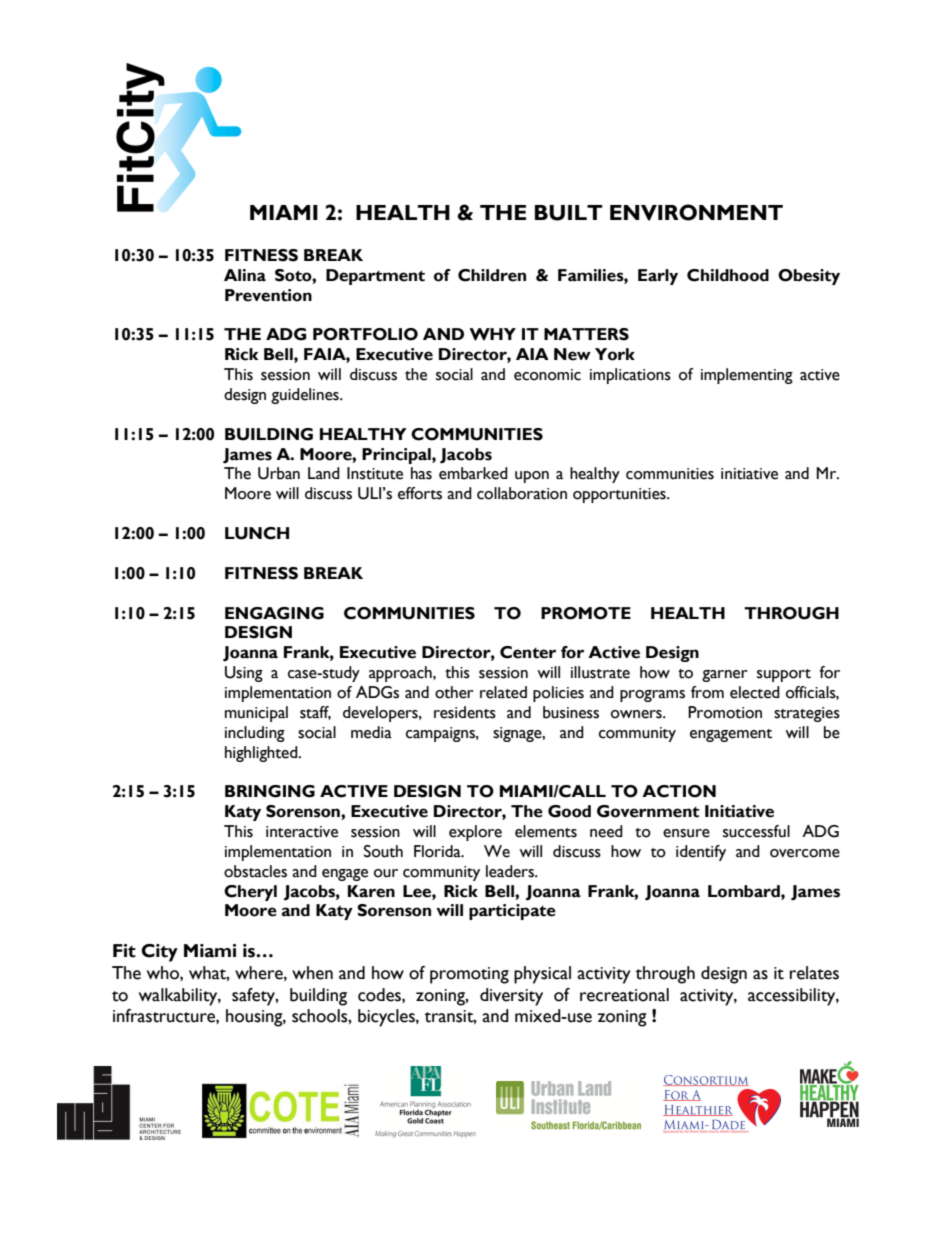 The height and width of the document is (1233, 952). What do you see at coordinates (492, 275) in the document?
I see `Children` at bounding box center [492, 275].
